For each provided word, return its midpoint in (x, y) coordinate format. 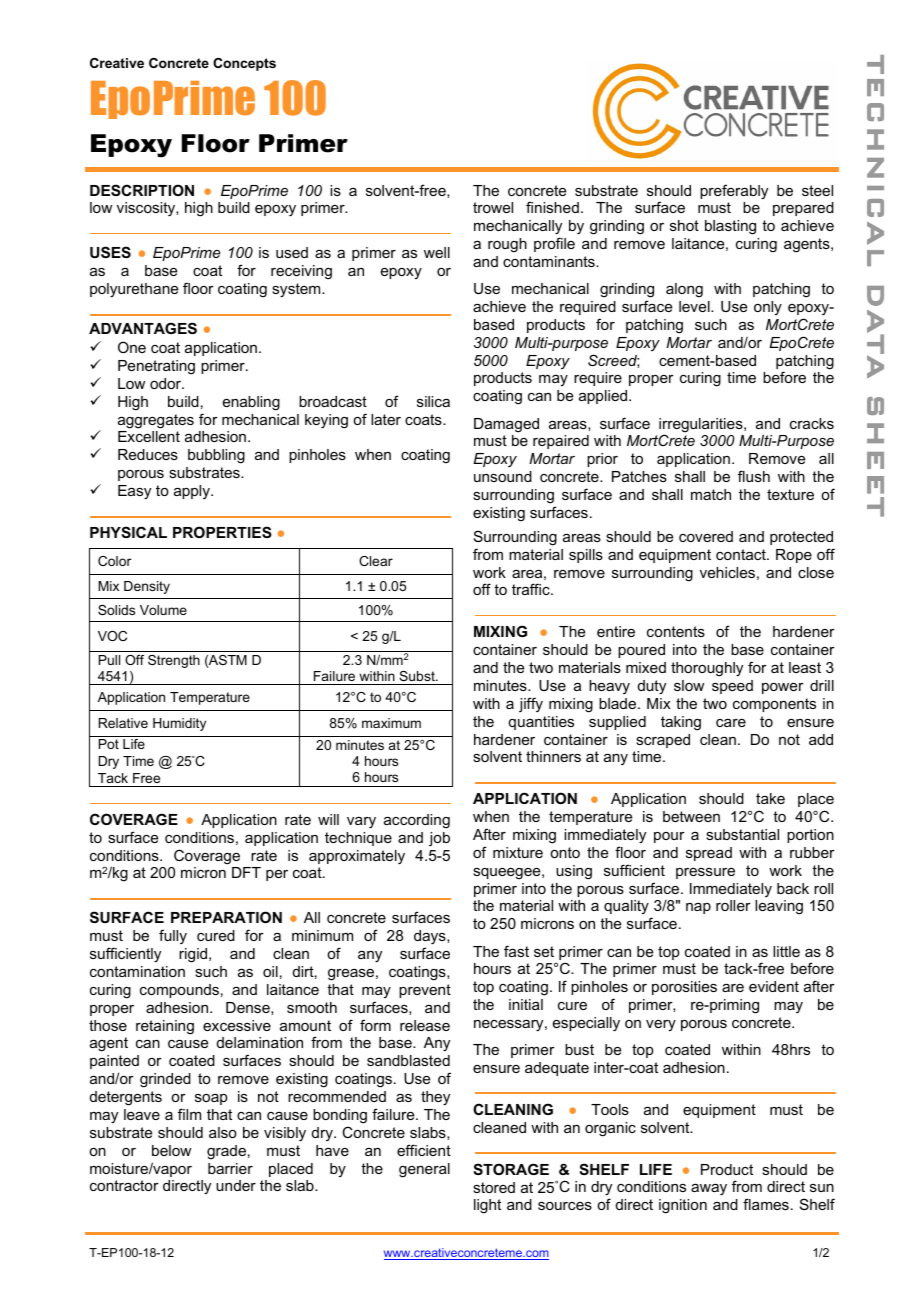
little (786, 951)
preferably (734, 192)
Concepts (244, 64)
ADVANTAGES (143, 328)
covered (706, 536)
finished (552, 207)
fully (173, 936)
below (171, 1150)
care (731, 723)
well (437, 252)
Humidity (179, 724)
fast (516, 951)
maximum (391, 723)
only (768, 308)
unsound (503, 476)
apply (193, 492)
